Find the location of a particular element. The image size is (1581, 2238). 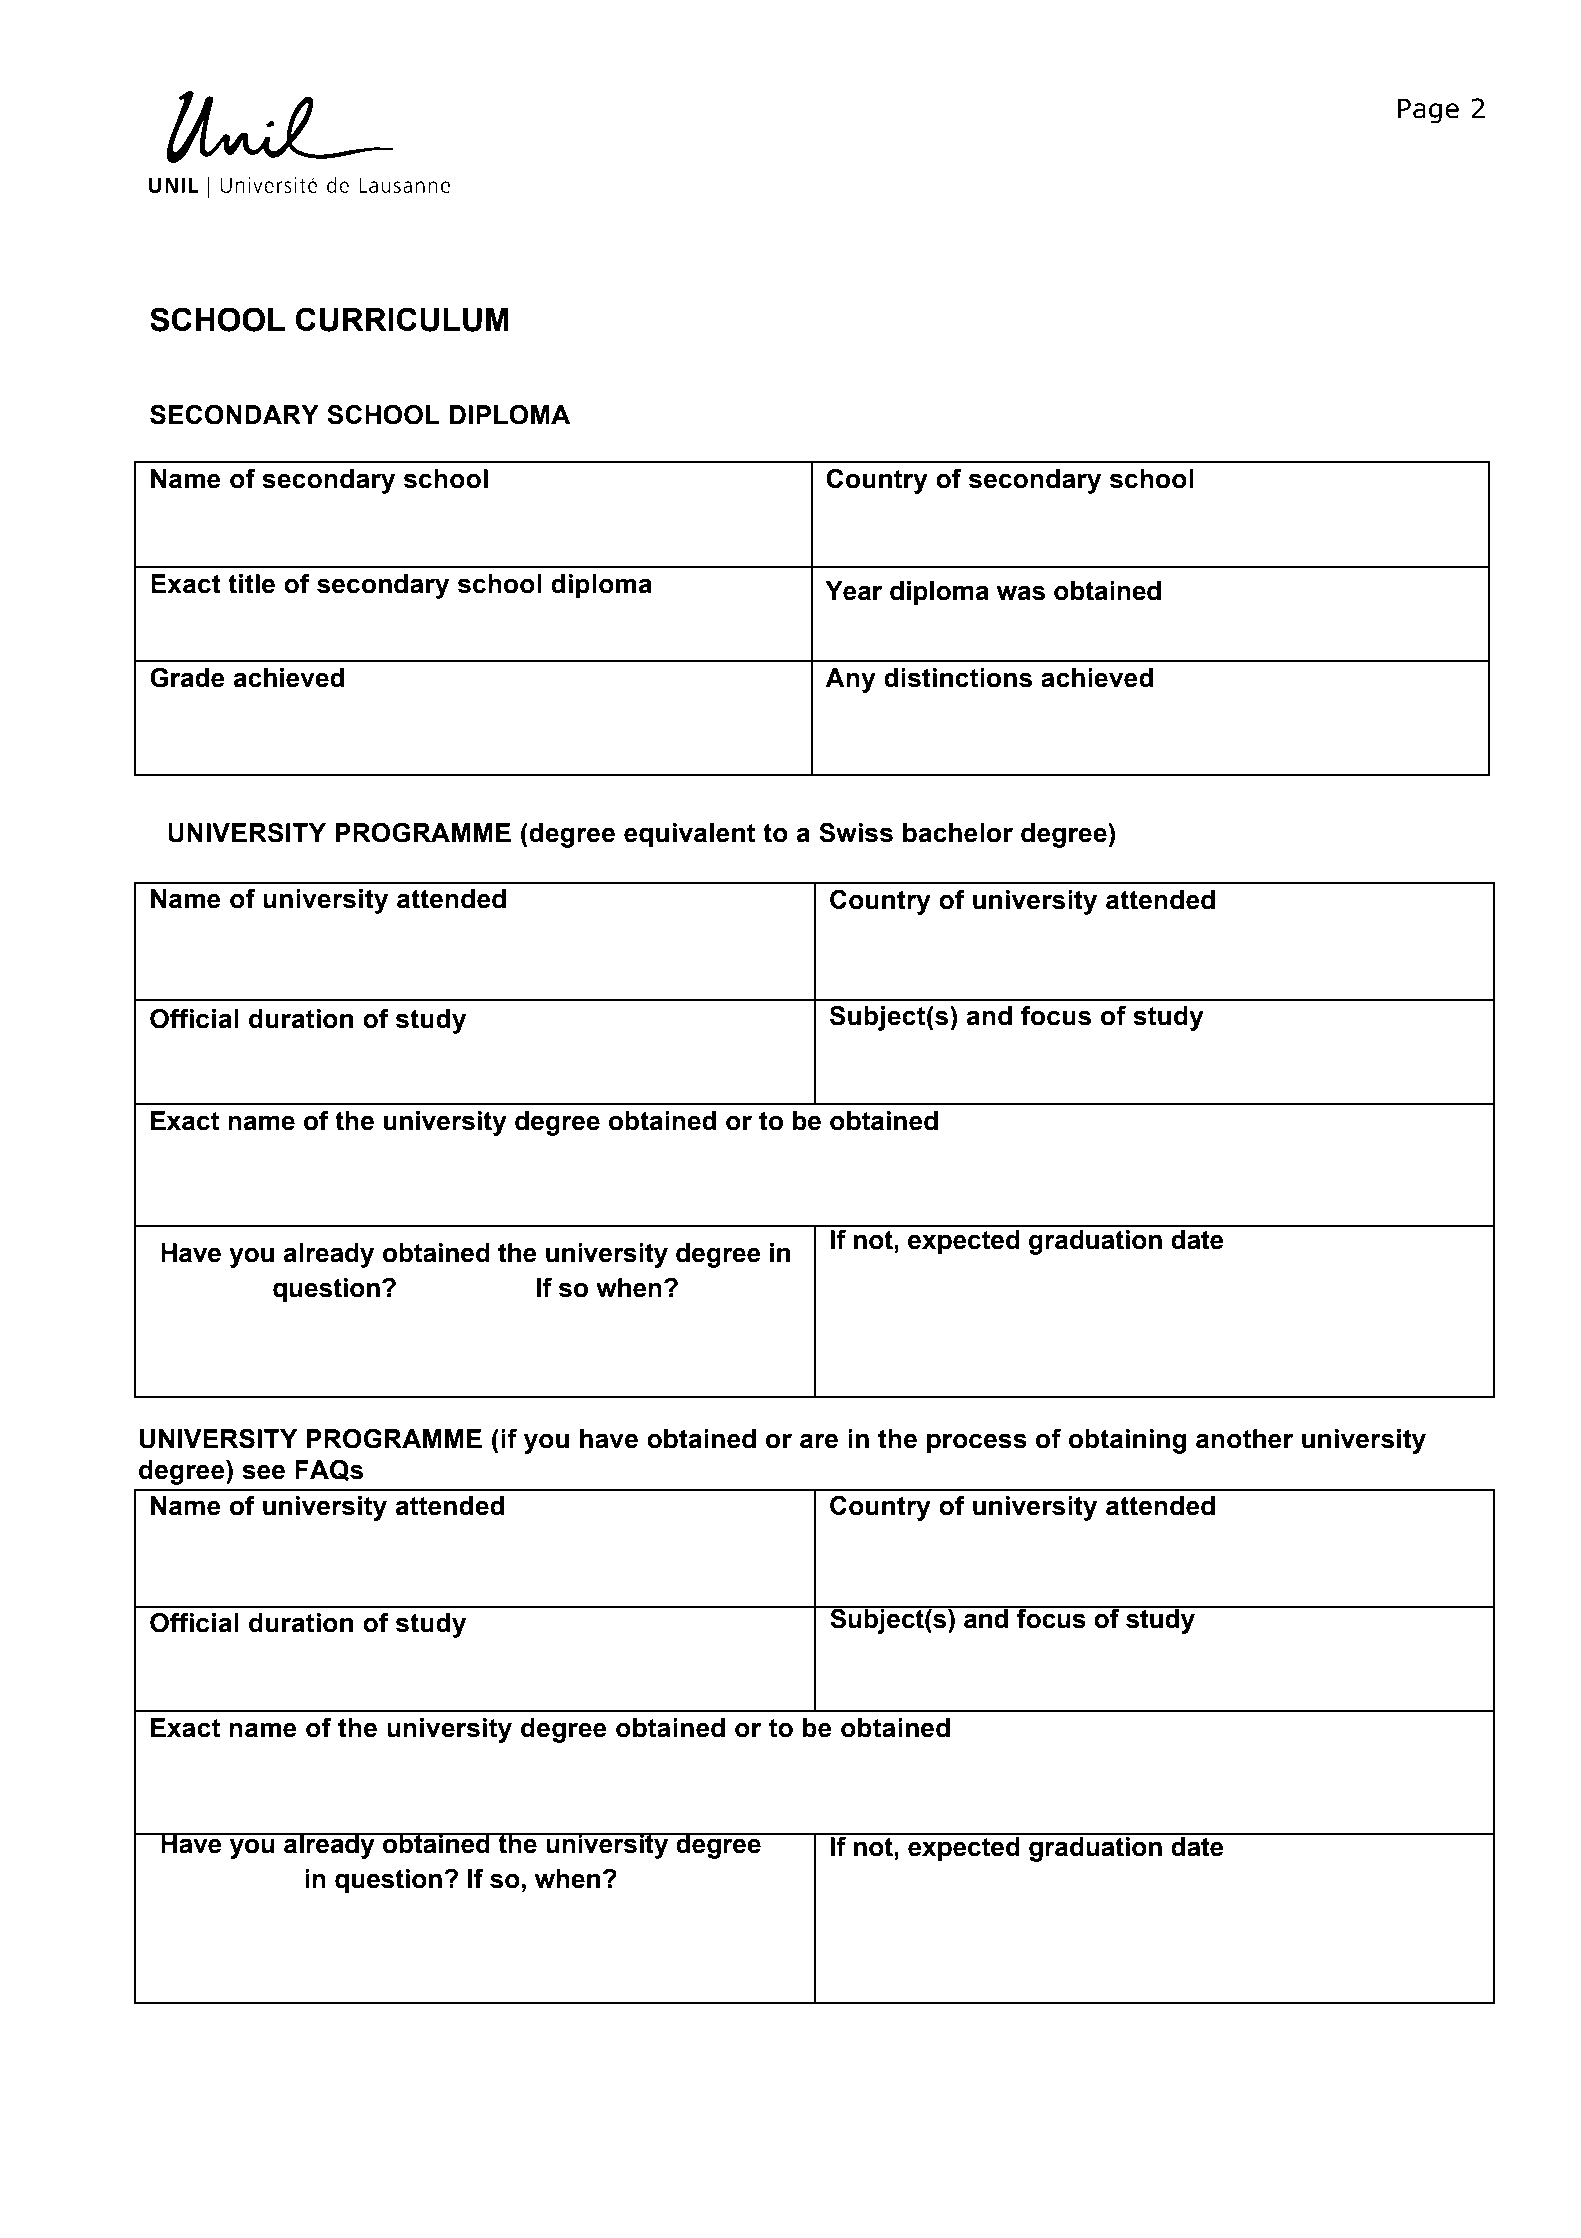

was is located at coordinates (1021, 593).
